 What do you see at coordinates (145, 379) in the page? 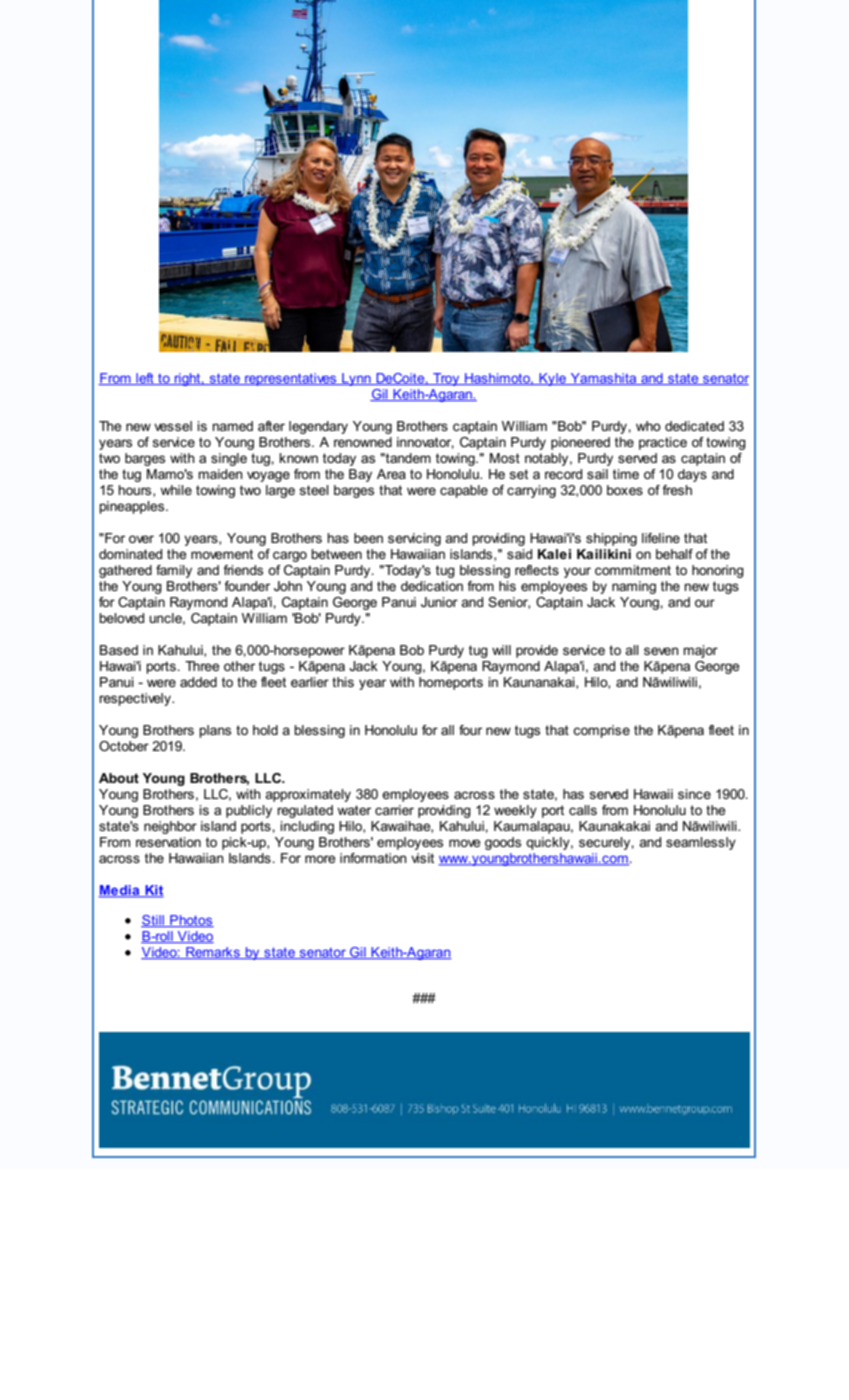
I see `left` at bounding box center [145, 379].
